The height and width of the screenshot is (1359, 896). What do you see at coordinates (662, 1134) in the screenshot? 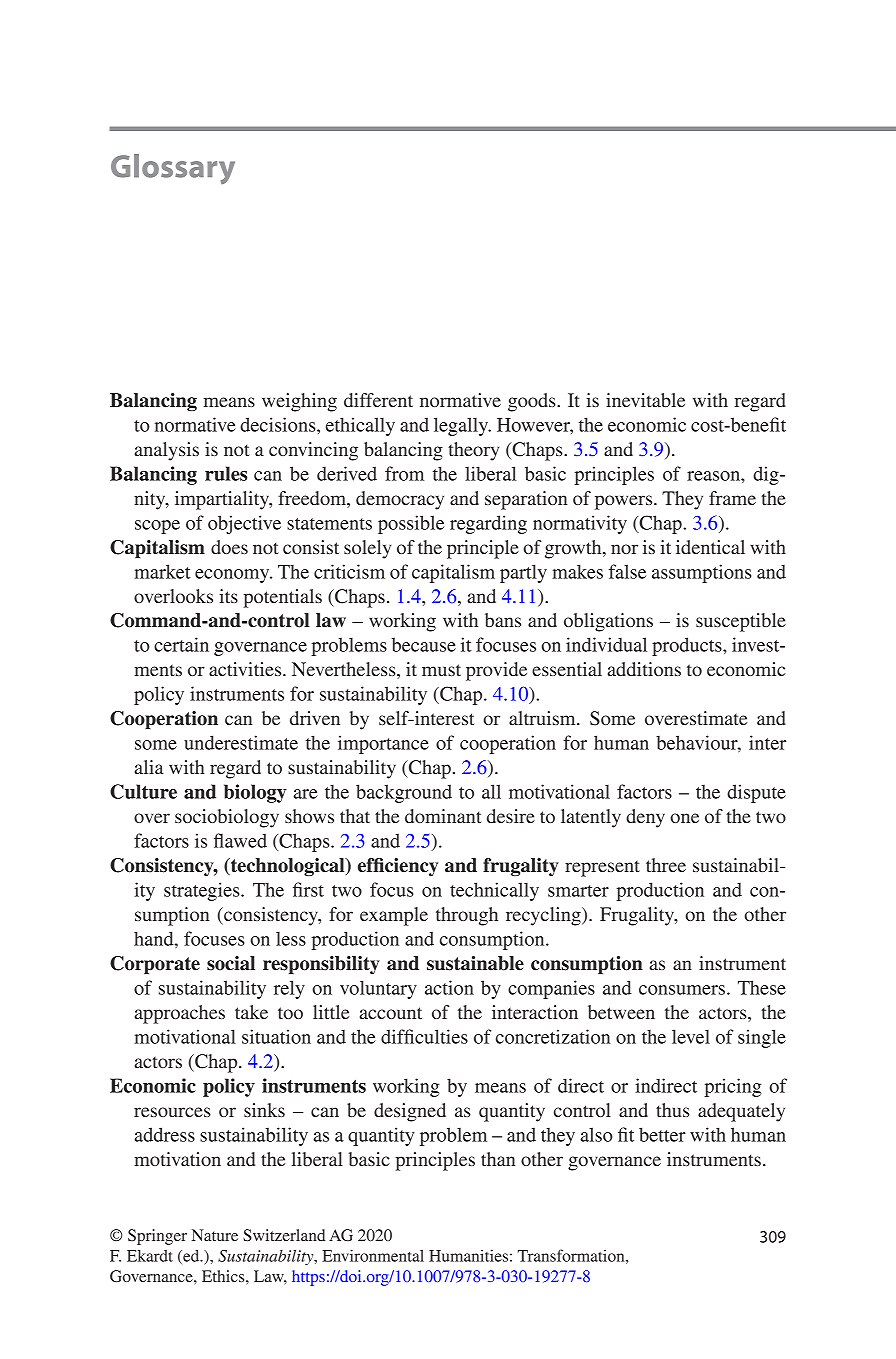
I see `better` at bounding box center [662, 1134].
